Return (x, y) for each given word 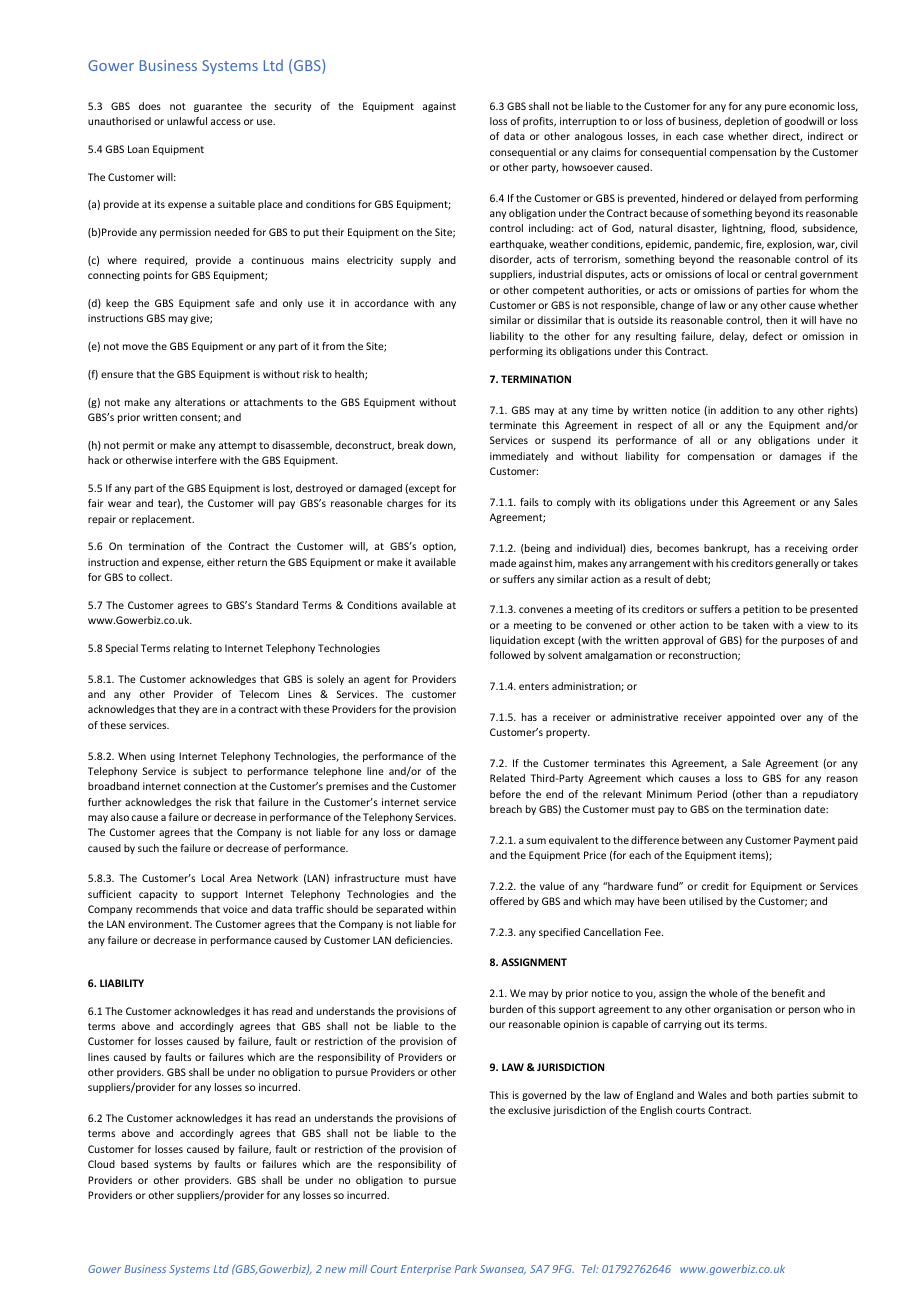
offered (507, 901)
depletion (747, 122)
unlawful (187, 121)
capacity (158, 895)
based (134, 1164)
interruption (588, 122)
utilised (706, 901)
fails (529, 502)
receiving (806, 549)
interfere (196, 460)
